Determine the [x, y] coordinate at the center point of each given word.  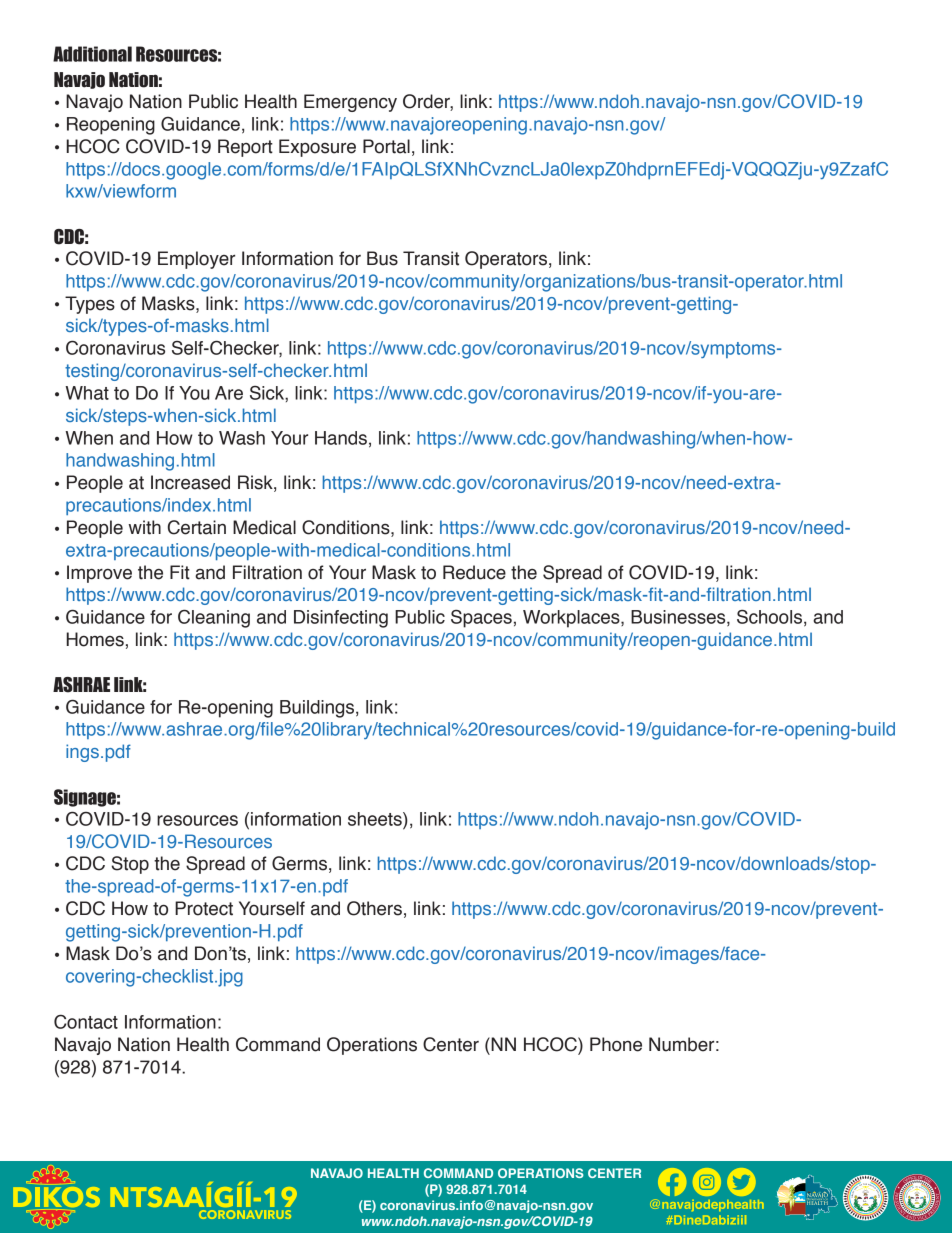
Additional [92, 54]
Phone [616, 1044]
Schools [769, 617]
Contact [86, 1021]
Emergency [350, 103]
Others [374, 908]
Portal [386, 146]
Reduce [474, 572]
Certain [197, 527]
